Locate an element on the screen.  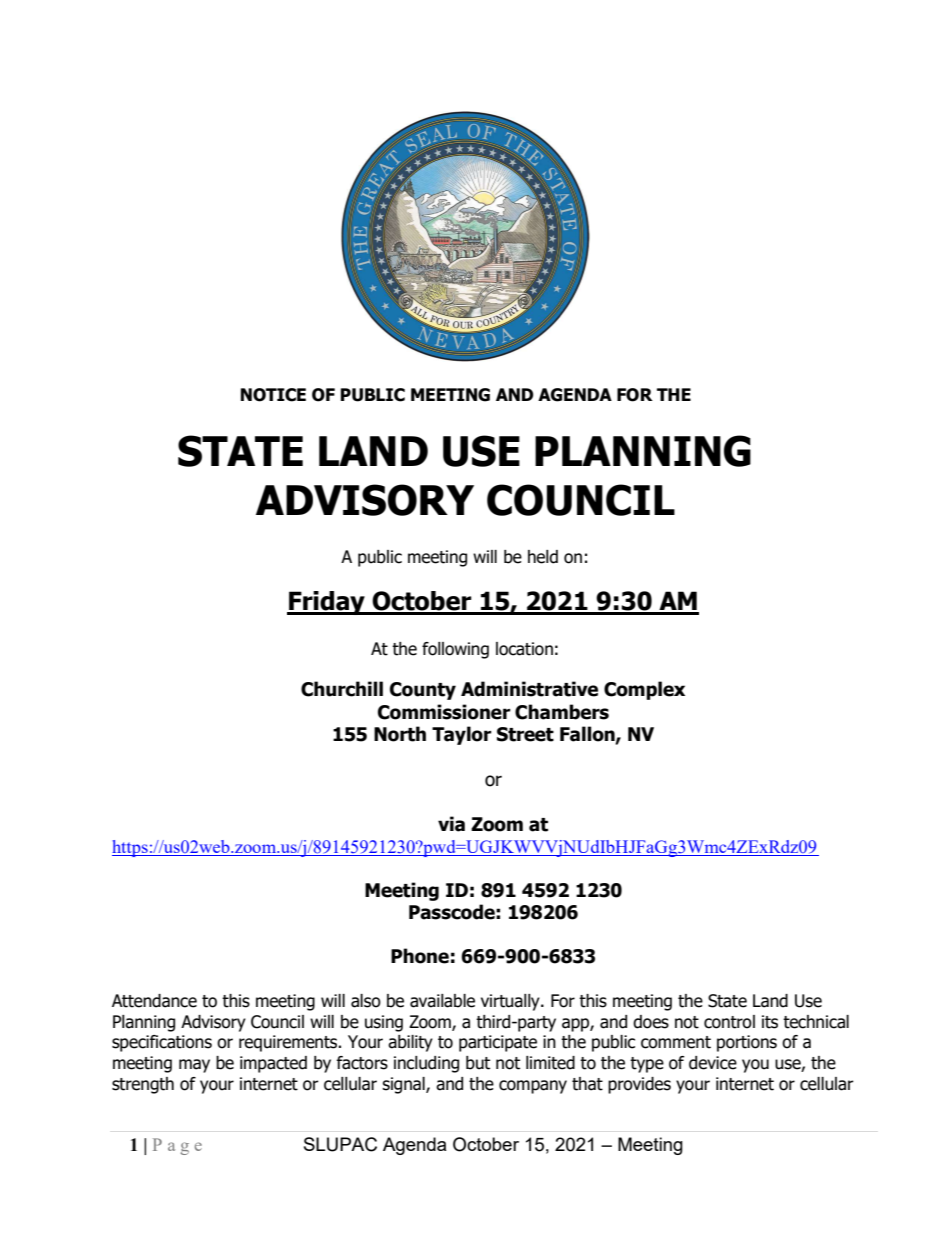
Street is located at coordinates (525, 734).
